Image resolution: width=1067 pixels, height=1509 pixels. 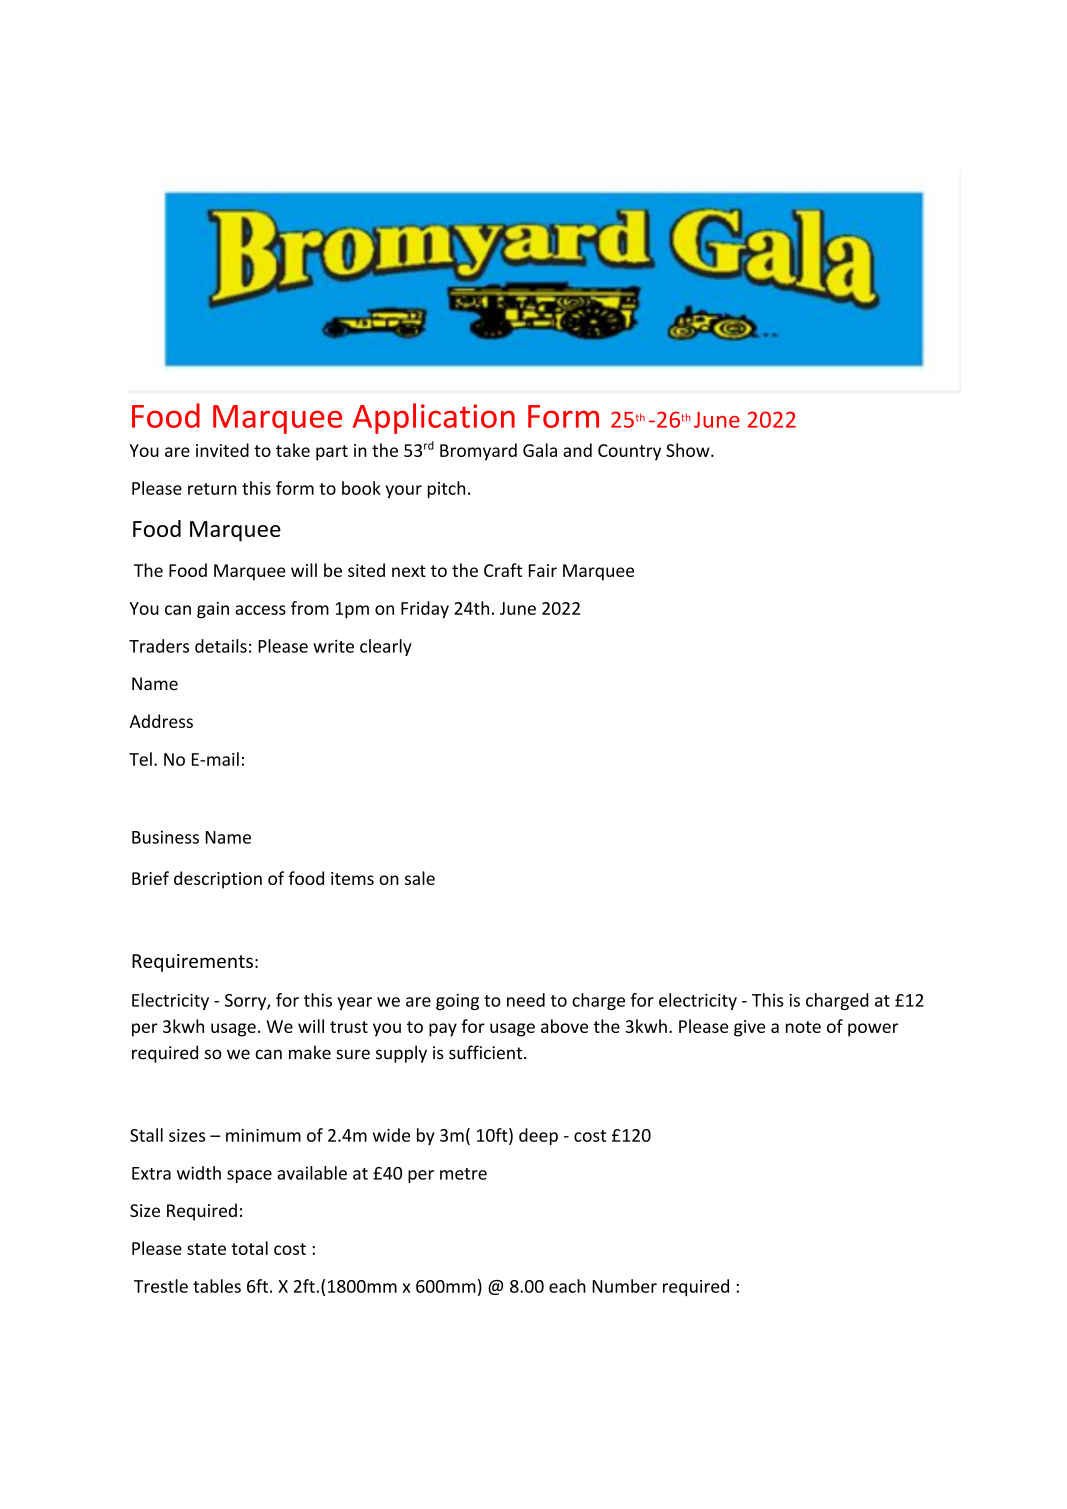 I want to click on each, so click(x=567, y=1286).
